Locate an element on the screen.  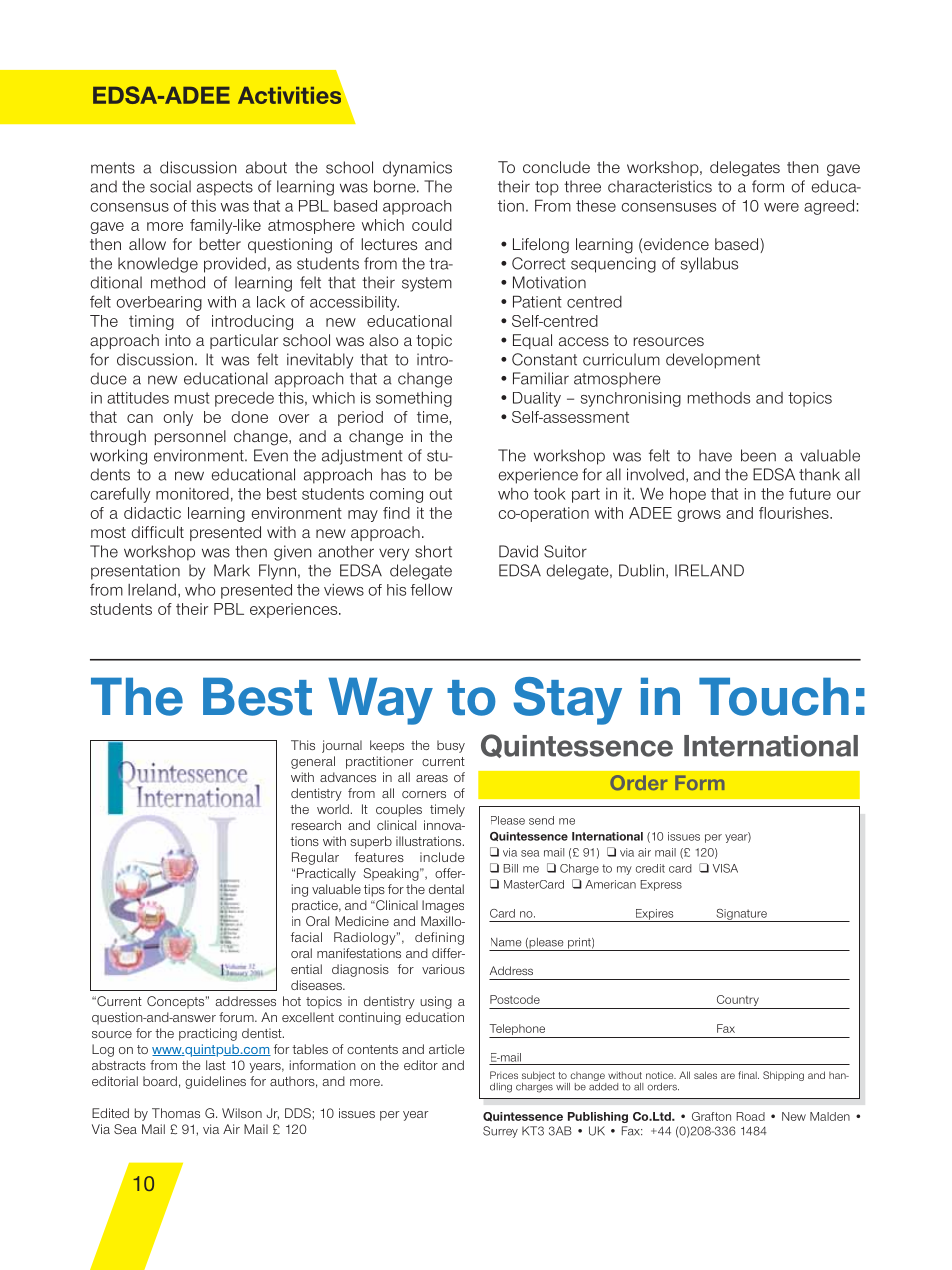
could is located at coordinates (432, 225).
